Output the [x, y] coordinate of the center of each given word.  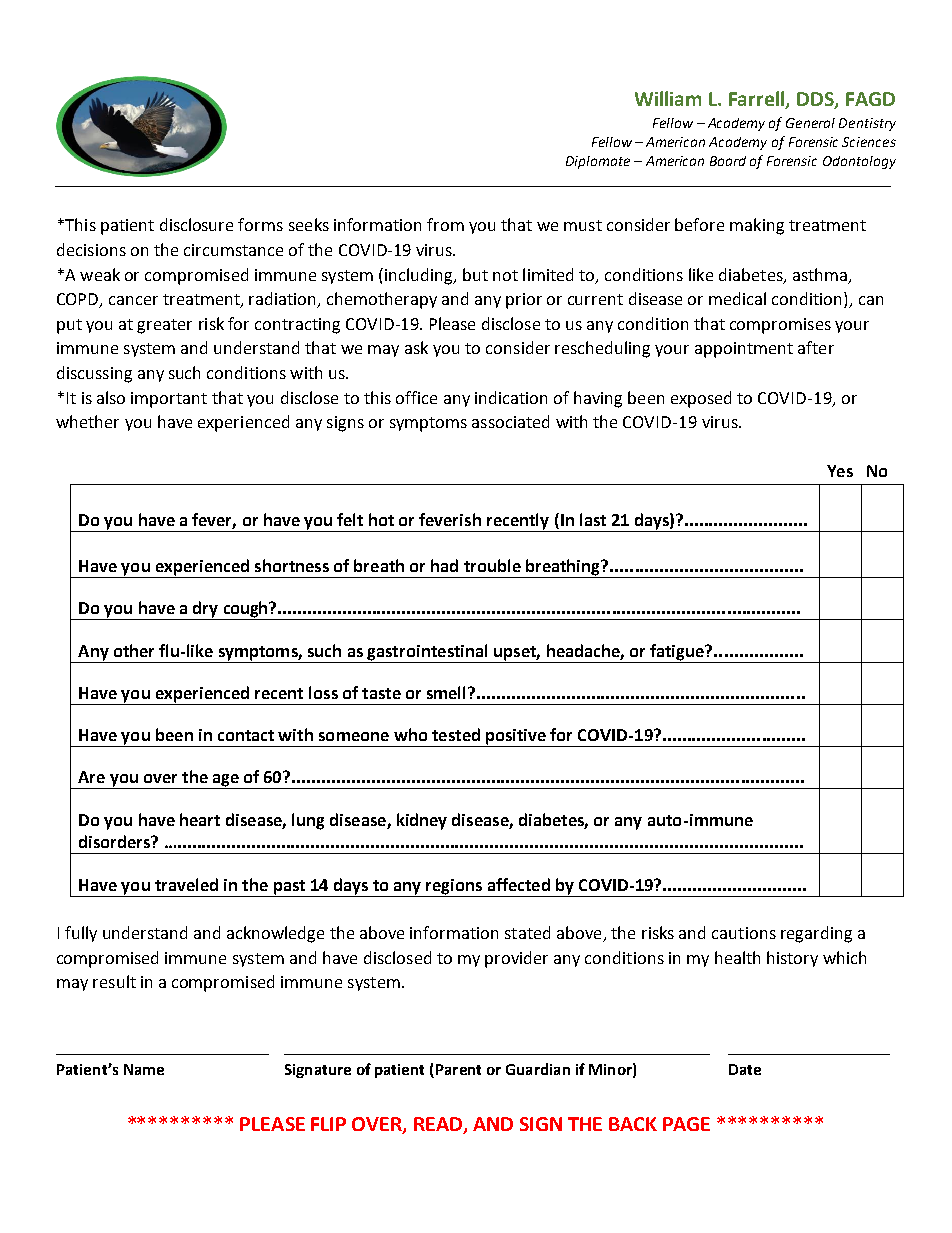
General [810, 123]
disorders [116, 841]
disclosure [196, 224]
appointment [744, 350]
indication [511, 397]
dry [205, 610]
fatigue [678, 652]
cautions [744, 933]
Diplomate [598, 162]
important [169, 400]
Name [144, 1069]
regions [454, 887]
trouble [492, 565]
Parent [458, 1069]
